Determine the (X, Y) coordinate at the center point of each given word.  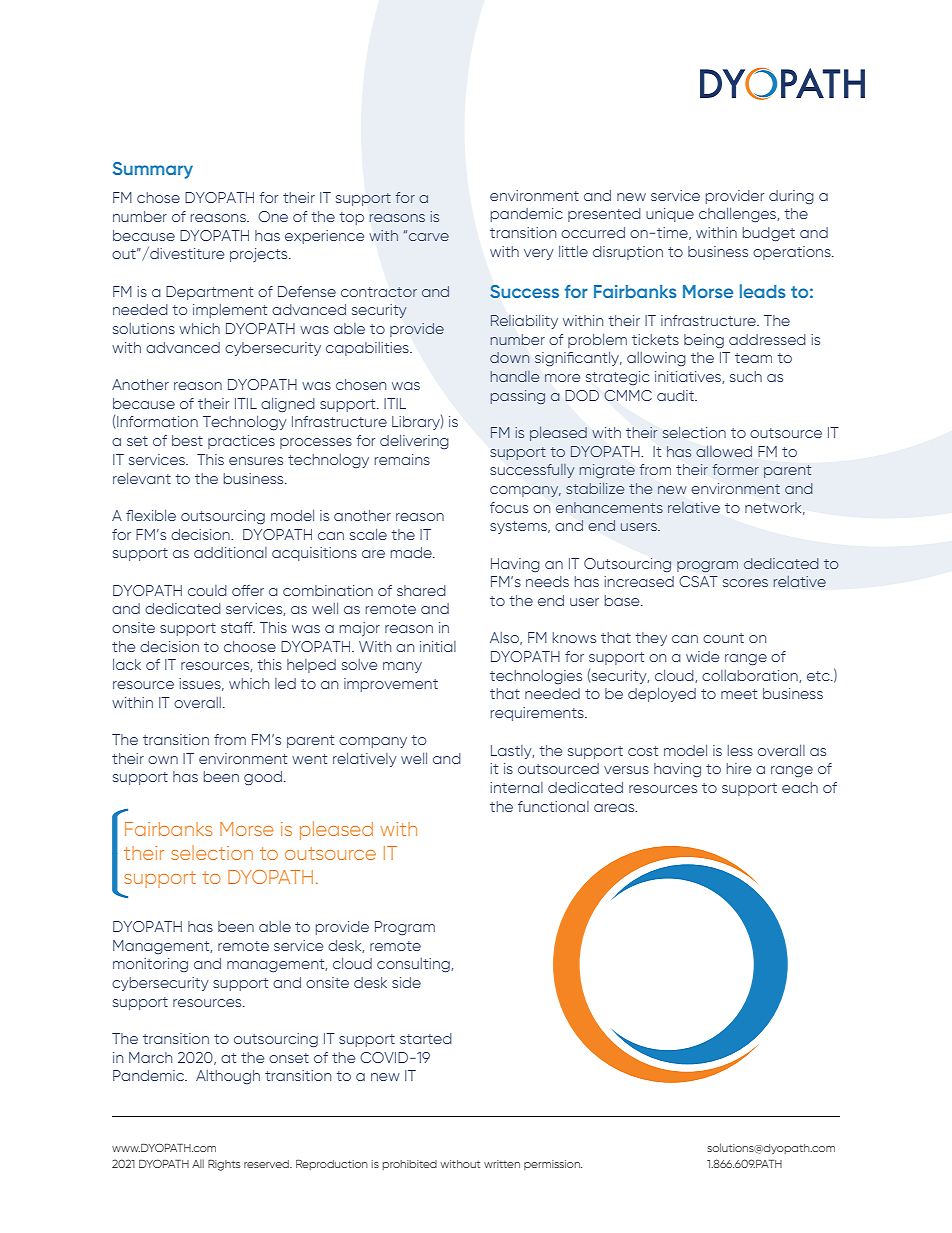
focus (509, 507)
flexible (151, 515)
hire (739, 768)
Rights (224, 1165)
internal (516, 787)
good (263, 778)
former (736, 469)
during (791, 197)
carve (429, 237)
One (273, 216)
